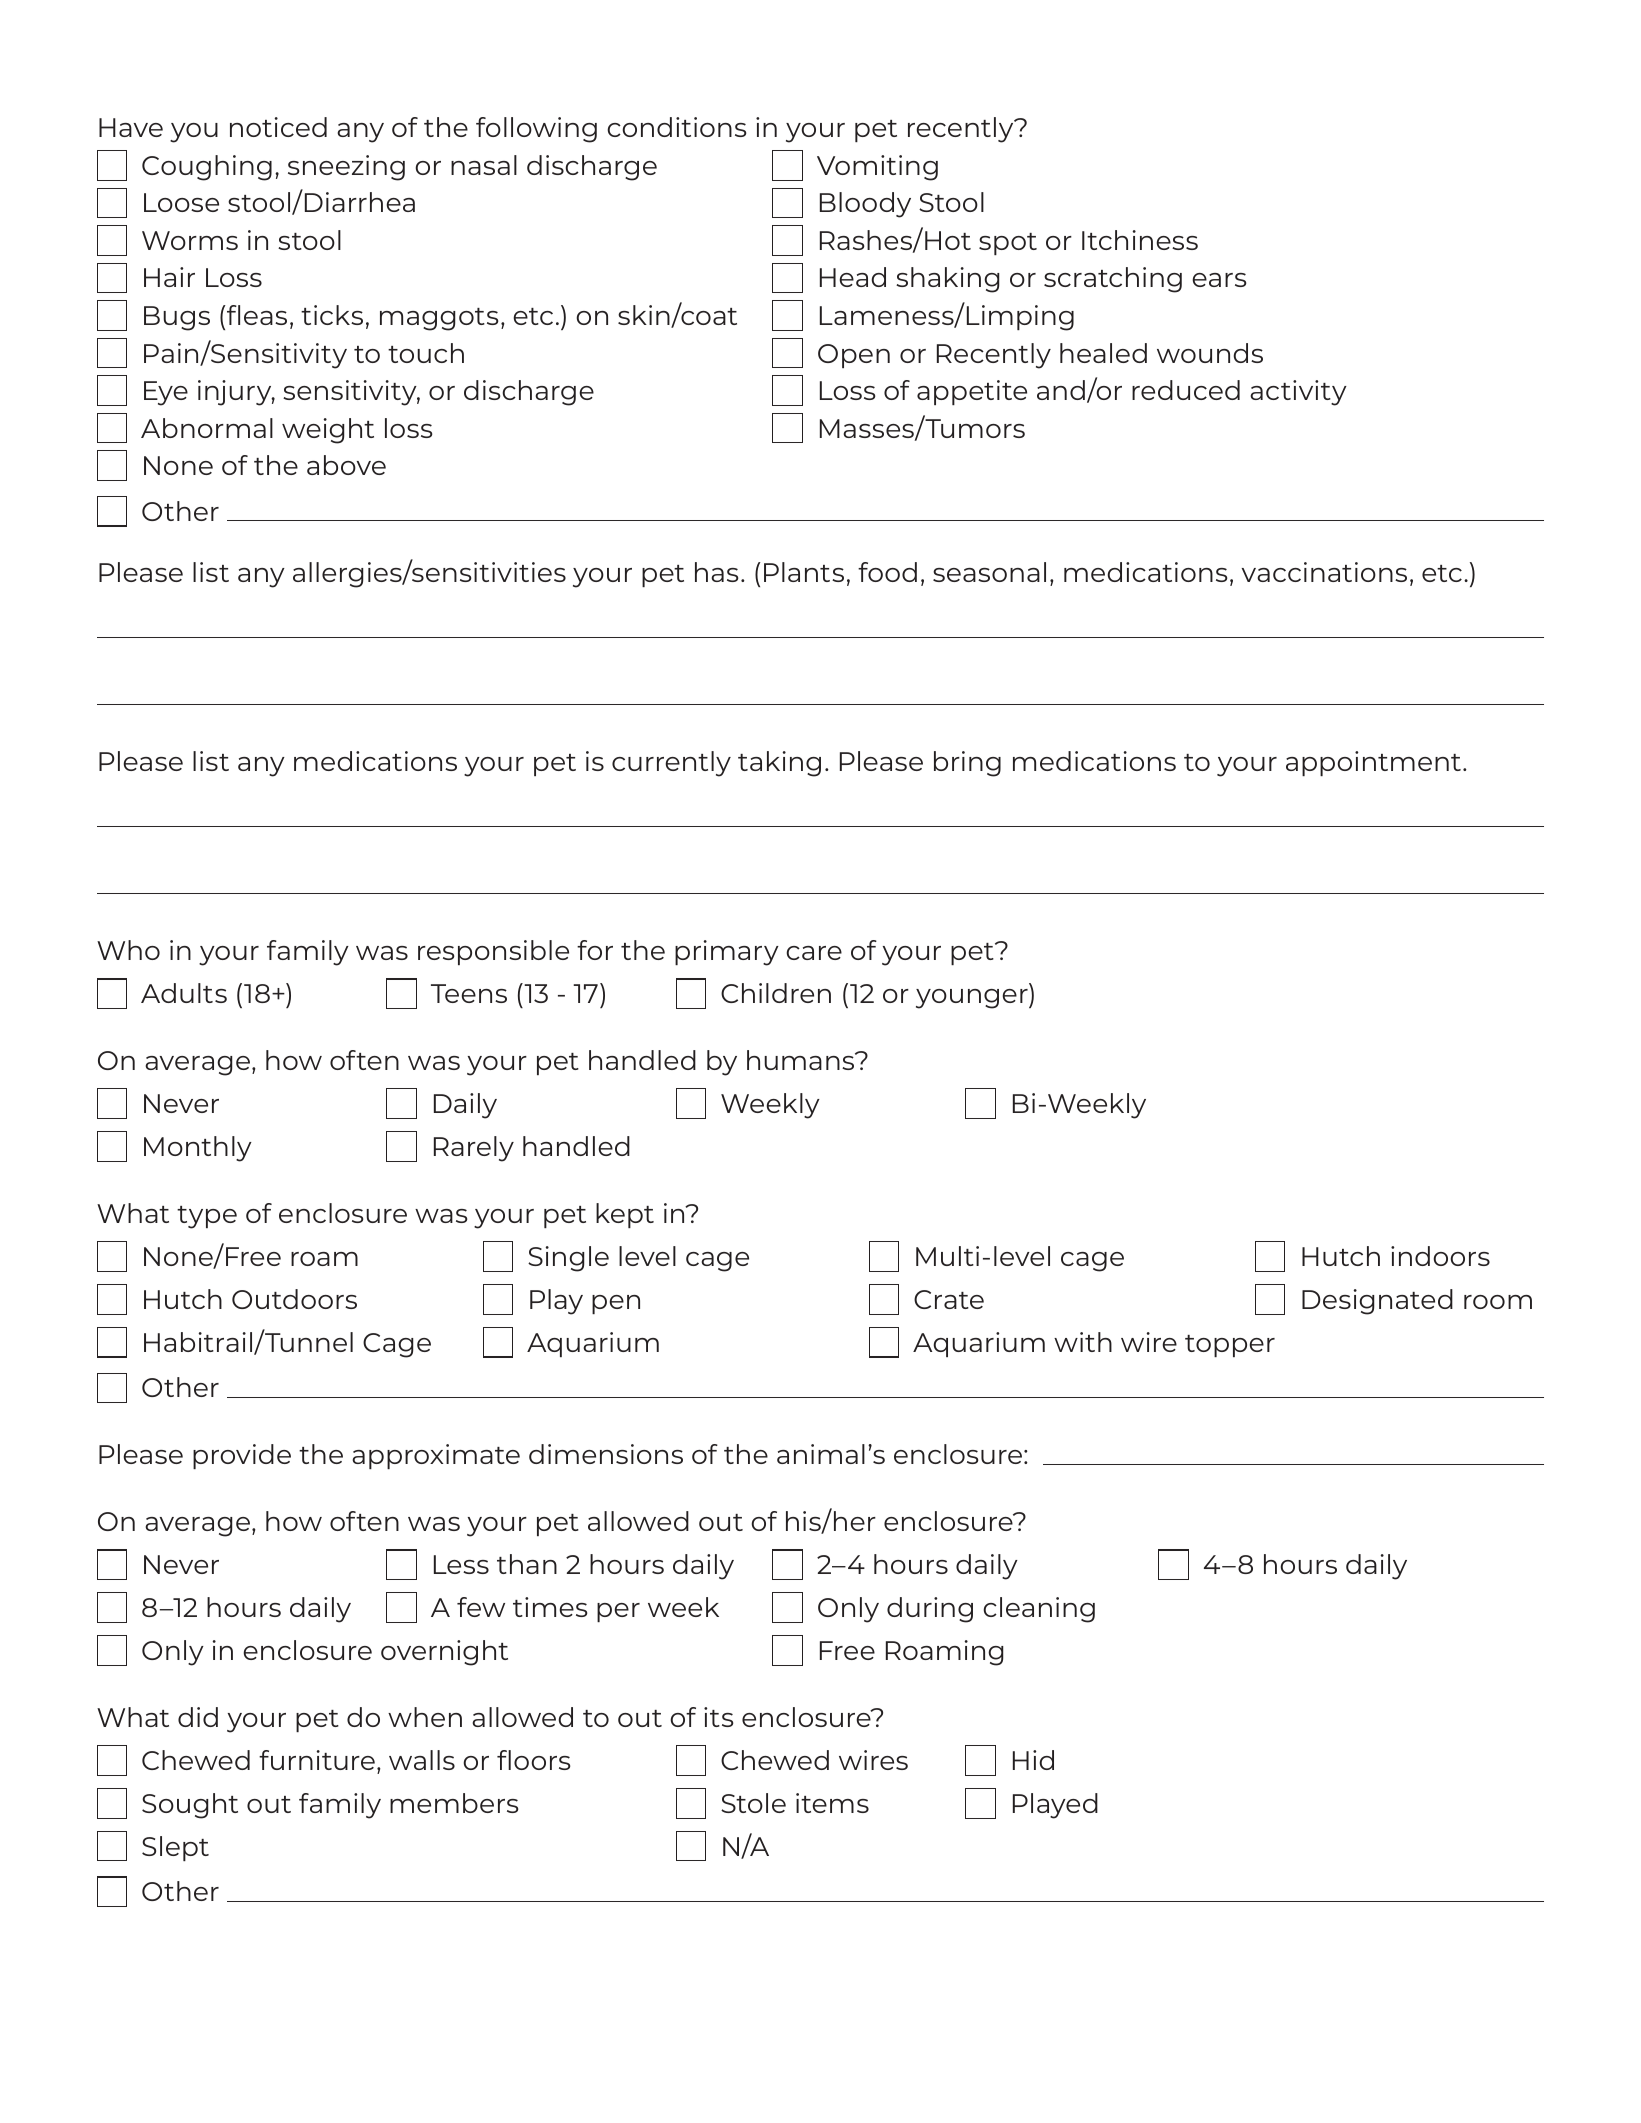  I want to click on type, so click(207, 1217).
